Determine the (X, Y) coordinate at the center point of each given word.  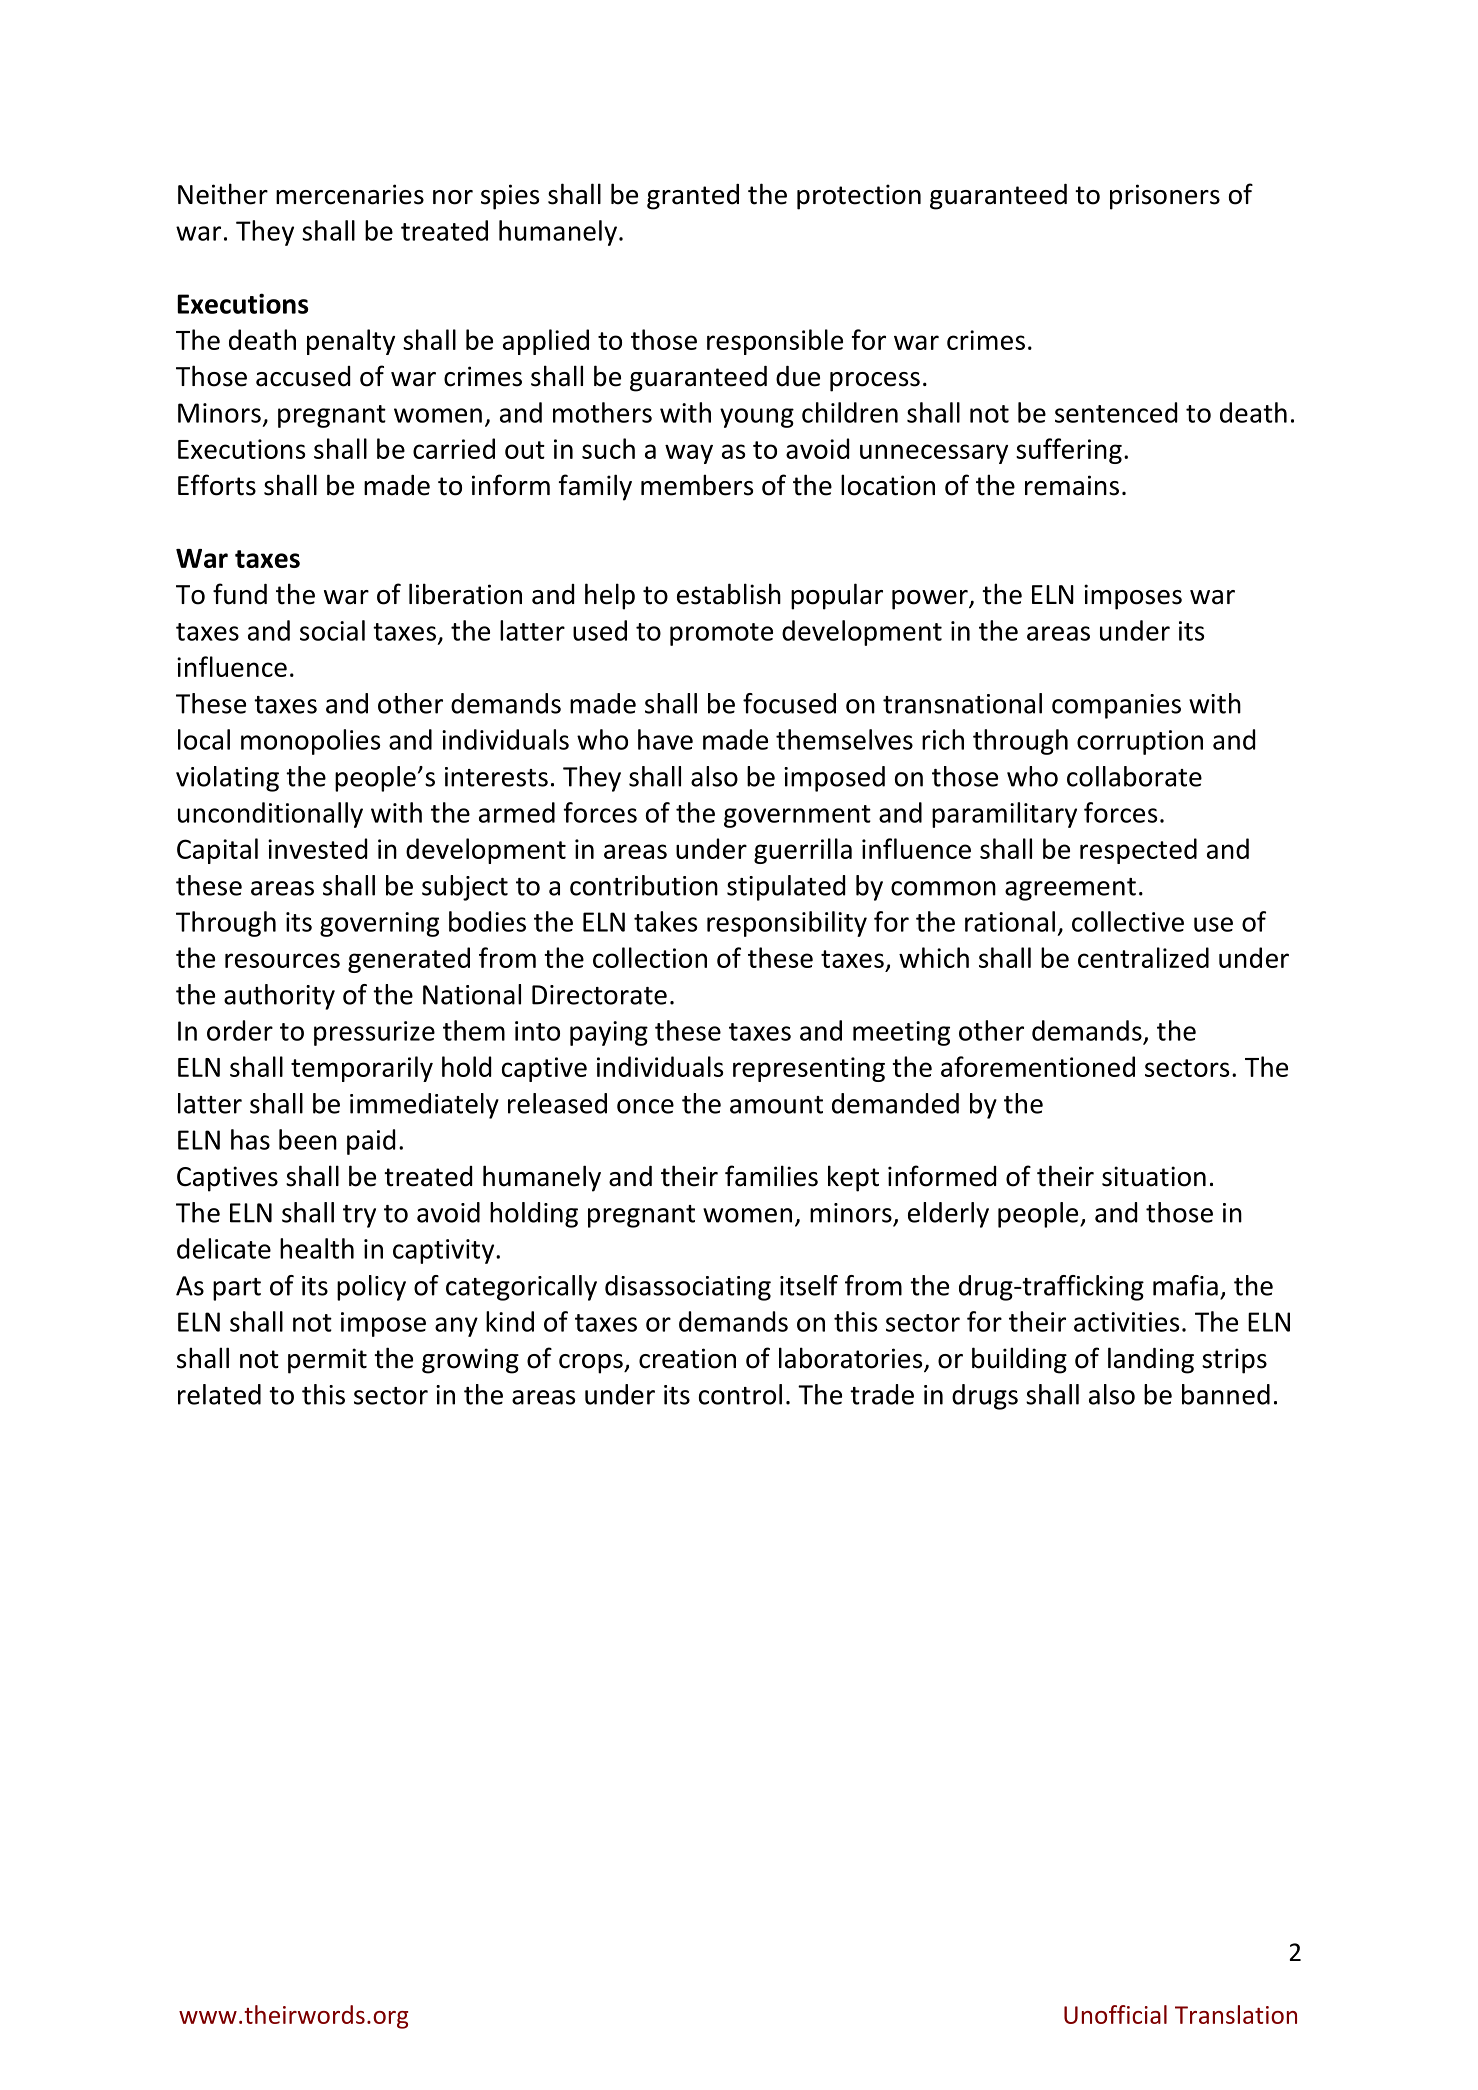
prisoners (1165, 197)
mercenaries (350, 194)
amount (776, 1105)
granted (693, 197)
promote (721, 634)
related (219, 1394)
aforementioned (1038, 1066)
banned (1226, 1394)
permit (327, 1361)
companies (1116, 706)
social (332, 630)
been (308, 1139)
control (740, 1394)
